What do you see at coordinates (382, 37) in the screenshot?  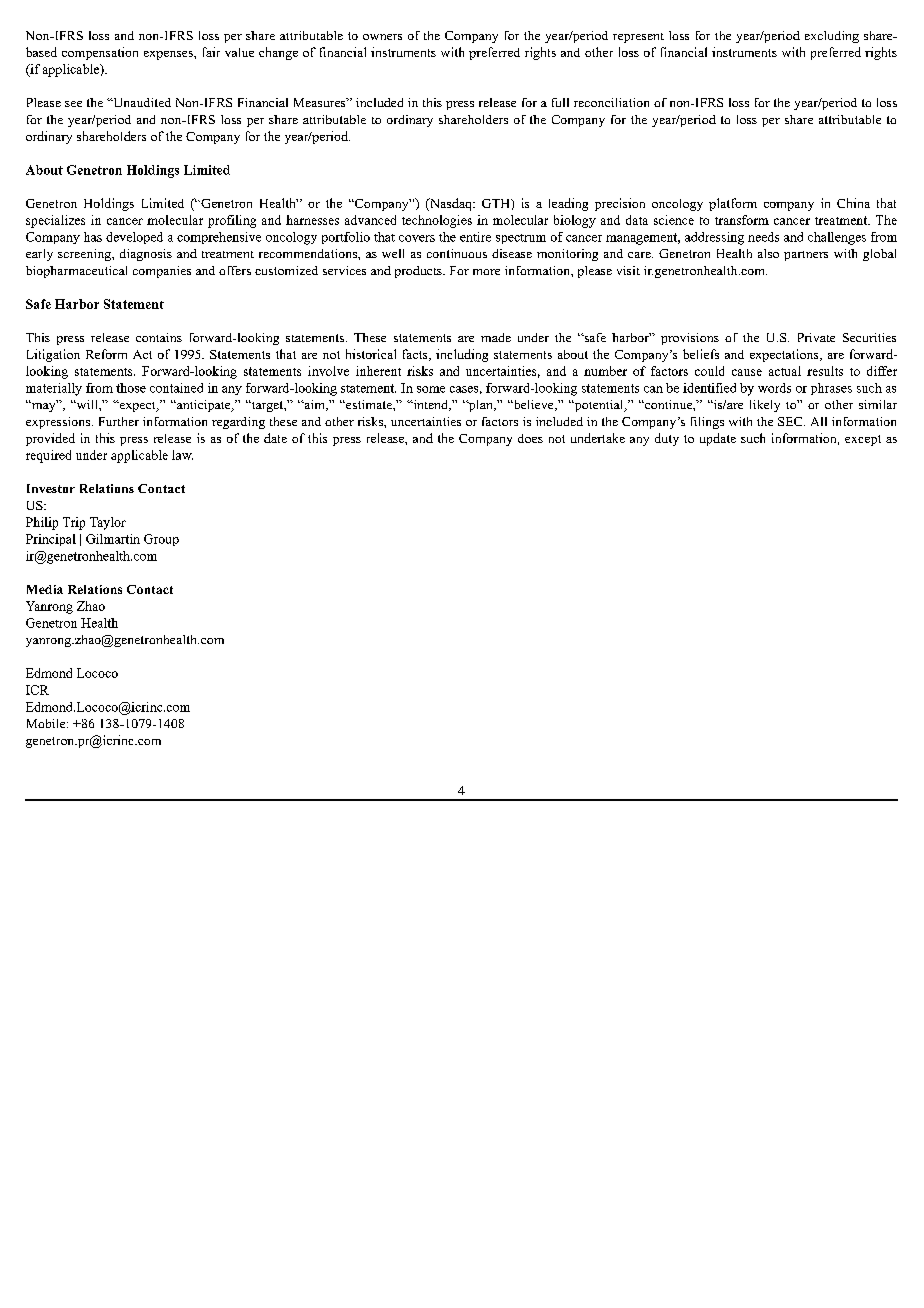 I see `owners` at bounding box center [382, 37].
